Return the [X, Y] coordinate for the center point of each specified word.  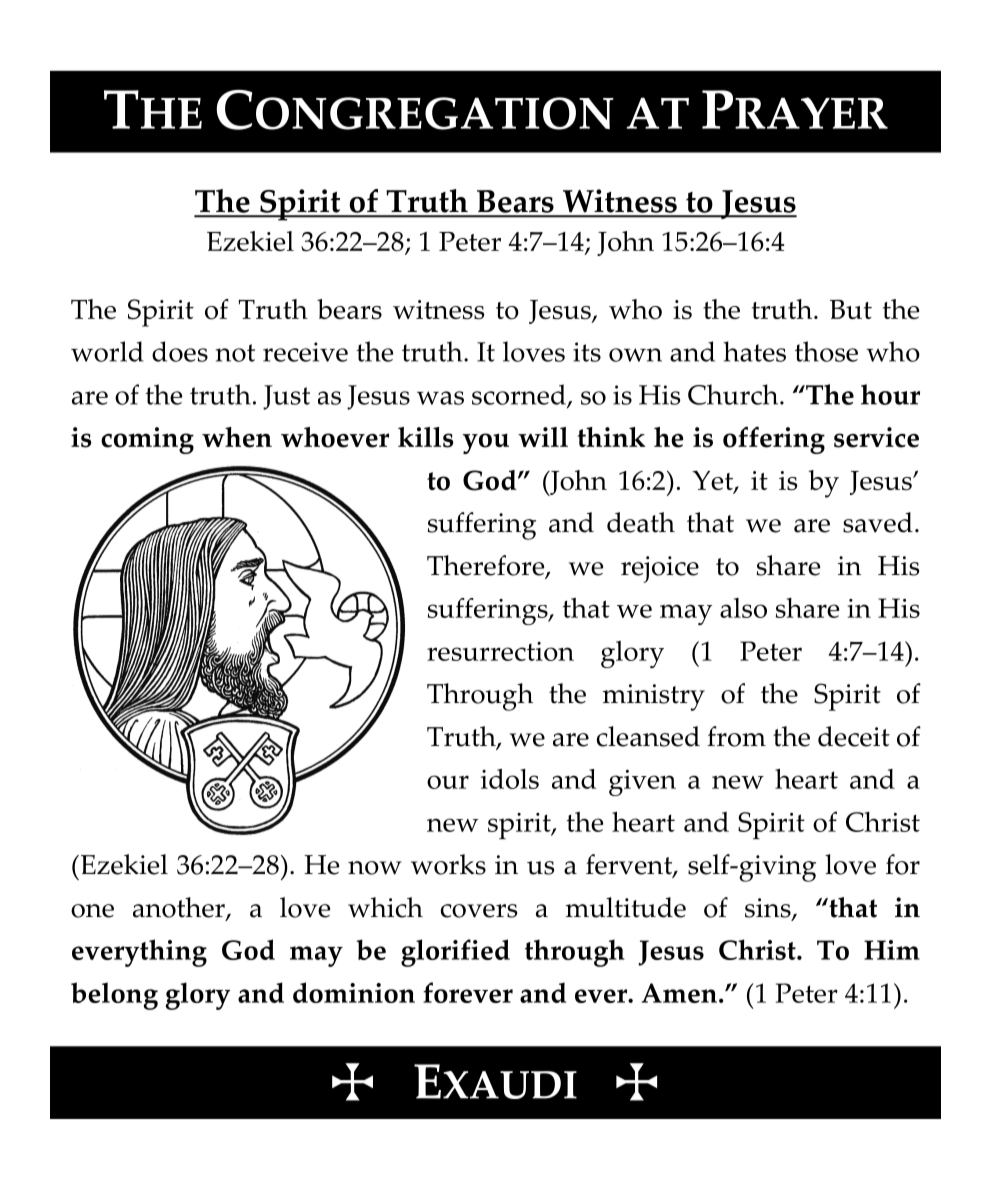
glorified [455, 953]
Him [892, 950]
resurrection [500, 651]
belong [114, 996]
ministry [654, 697]
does [180, 351]
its [587, 352]
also [743, 608]
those [826, 351]
